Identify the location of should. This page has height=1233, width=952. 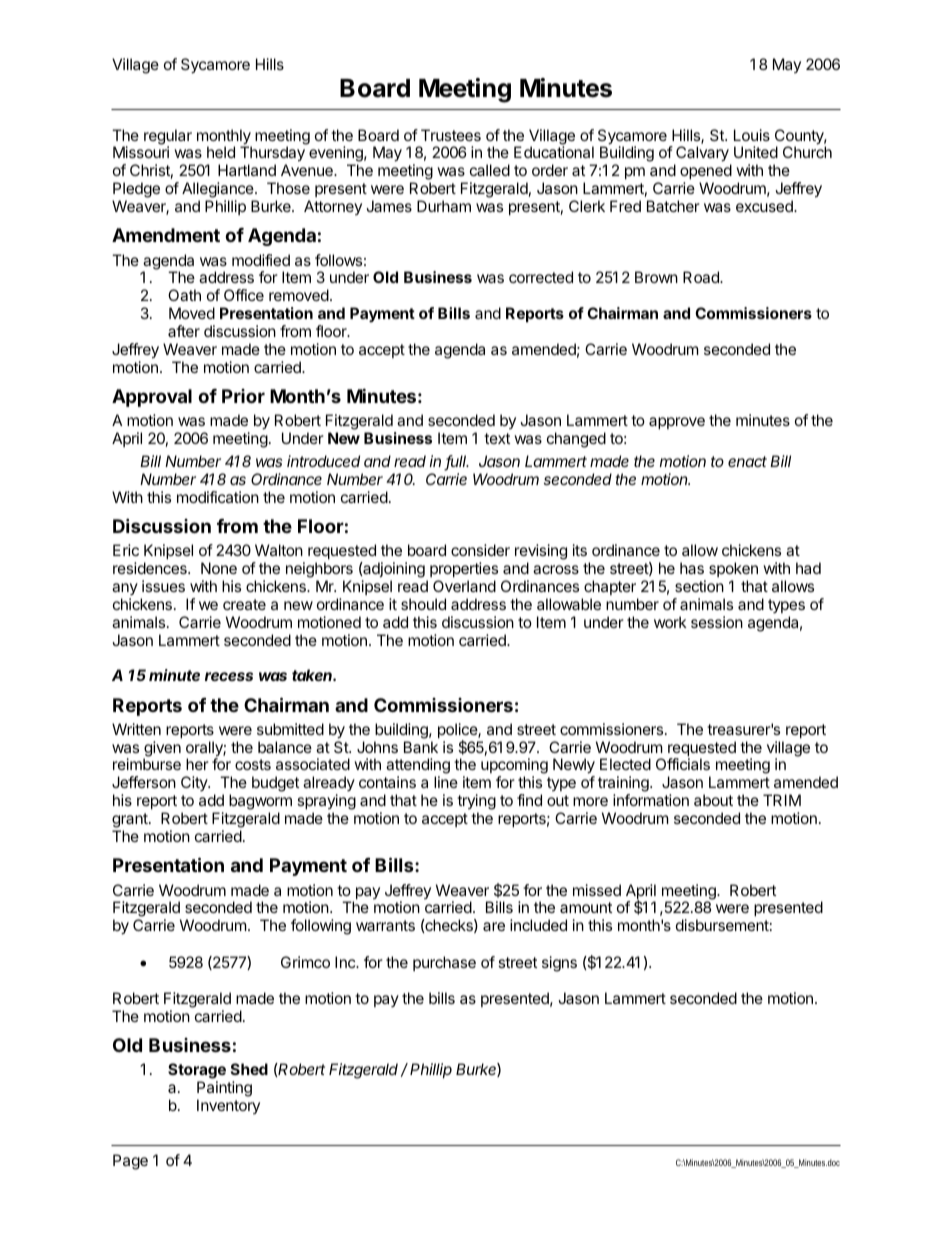
(423, 604).
